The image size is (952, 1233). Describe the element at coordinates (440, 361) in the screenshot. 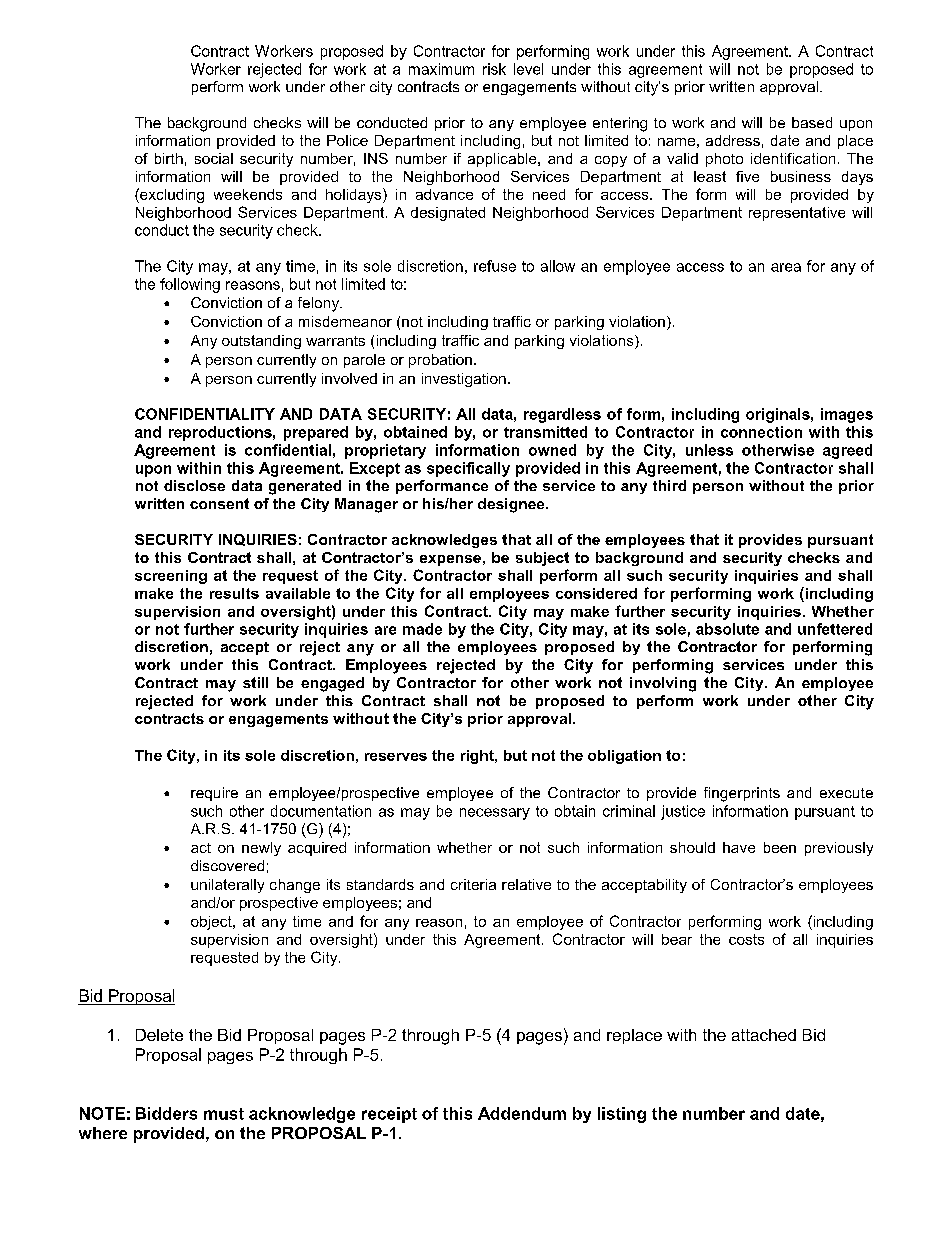

I see `probation` at that location.
